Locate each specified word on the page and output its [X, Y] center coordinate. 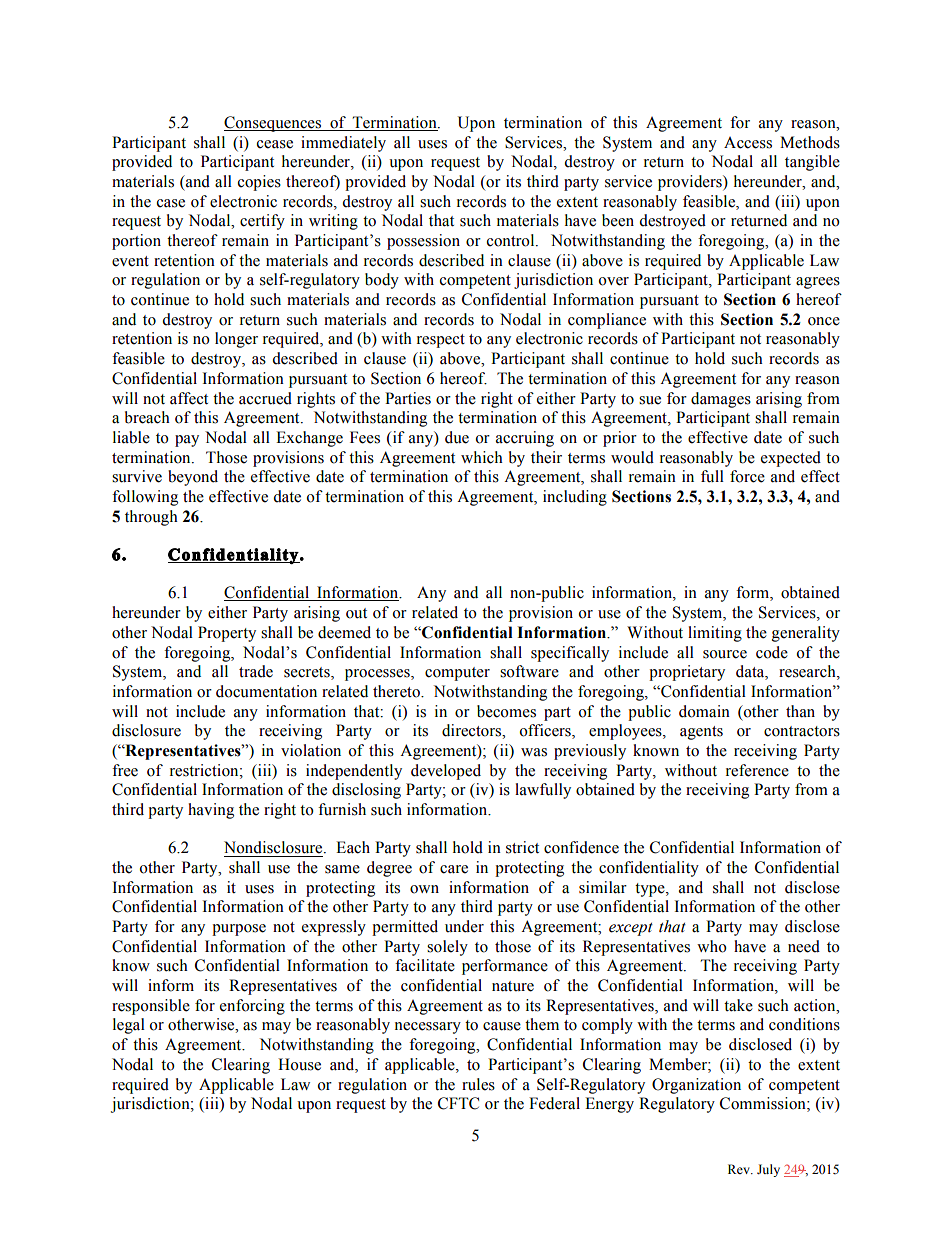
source [725, 654]
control [512, 240]
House [299, 1064]
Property [227, 634]
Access [748, 143]
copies [259, 183]
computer [457, 674]
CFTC [458, 1103]
